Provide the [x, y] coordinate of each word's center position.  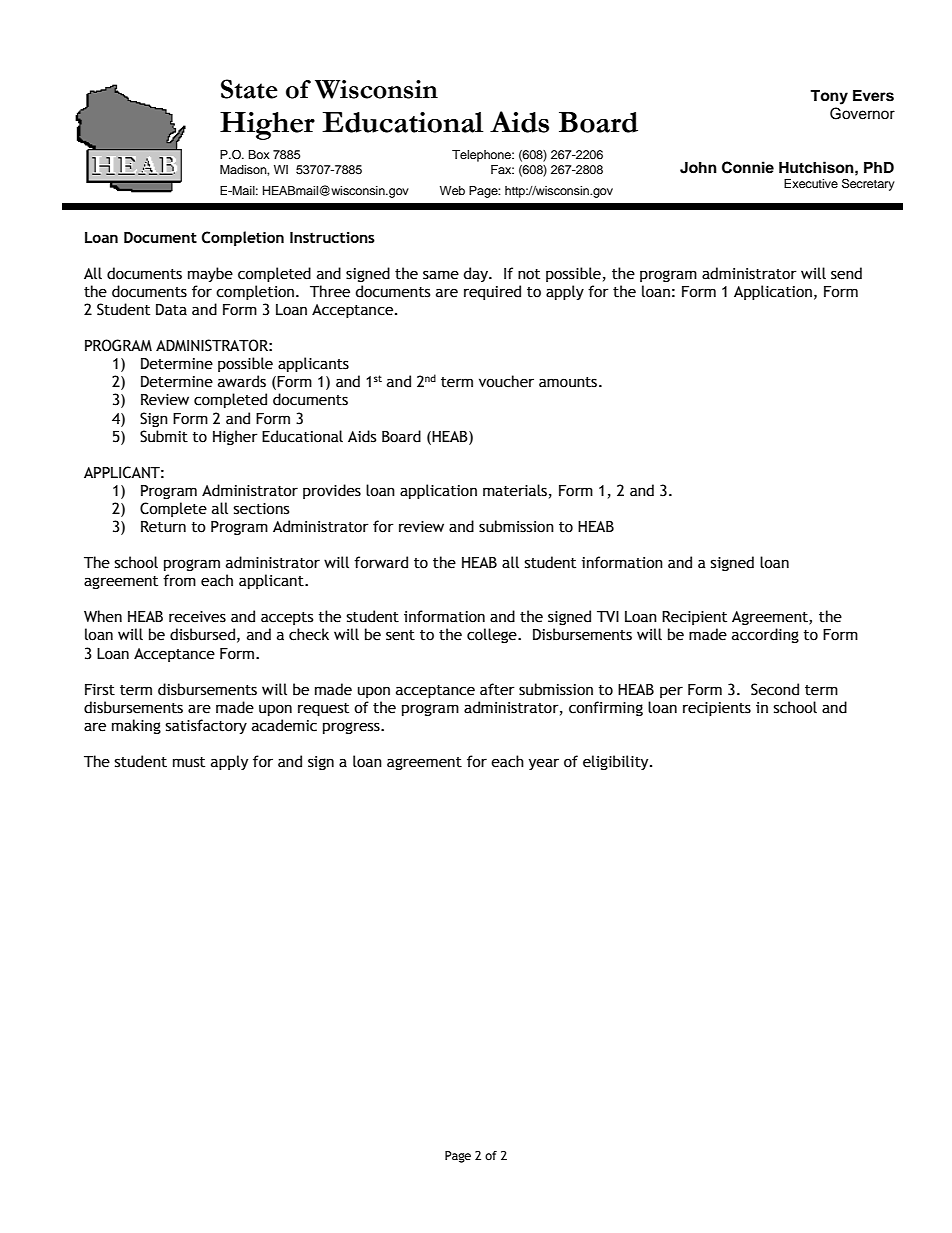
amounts [569, 382]
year [544, 764]
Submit [164, 436]
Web [452, 190]
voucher [506, 381]
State [249, 89]
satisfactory [206, 726]
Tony [829, 97]
